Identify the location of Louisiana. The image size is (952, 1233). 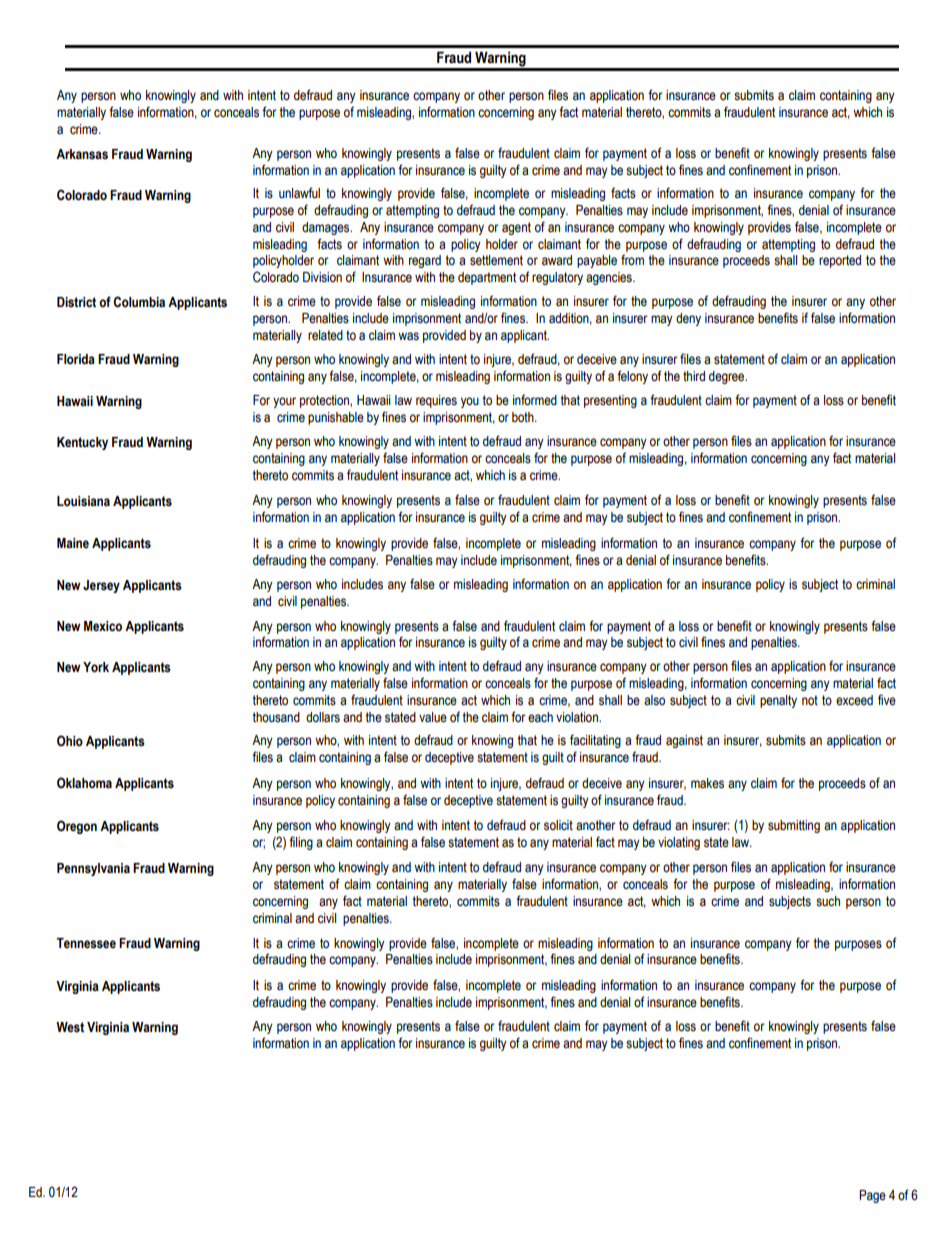
(83, 501).
